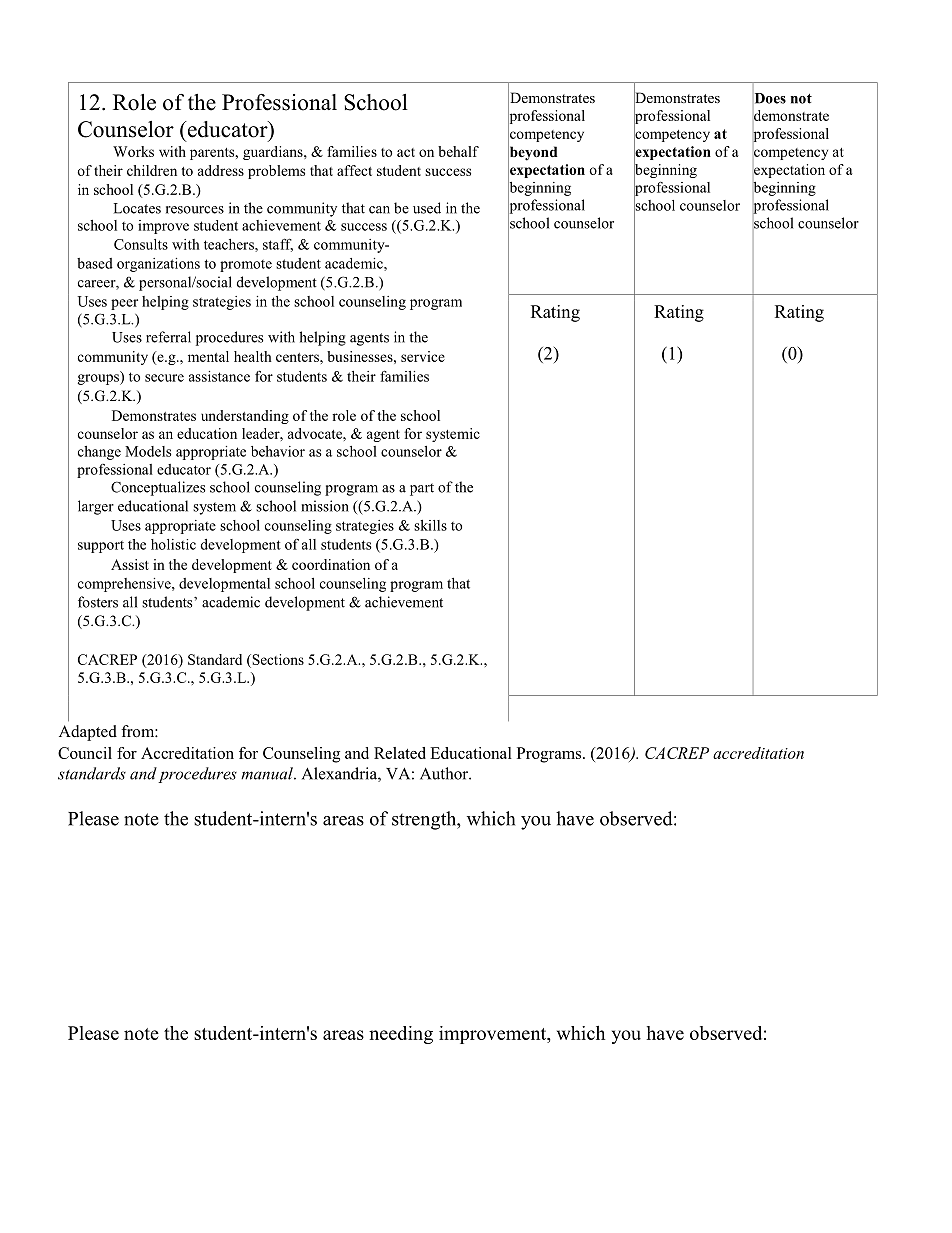 This screenshot has height=1233, width=952. What do you see at coordinates (406, 152) in the screenshot?
I see `act` at bounding box center [406, 152].
